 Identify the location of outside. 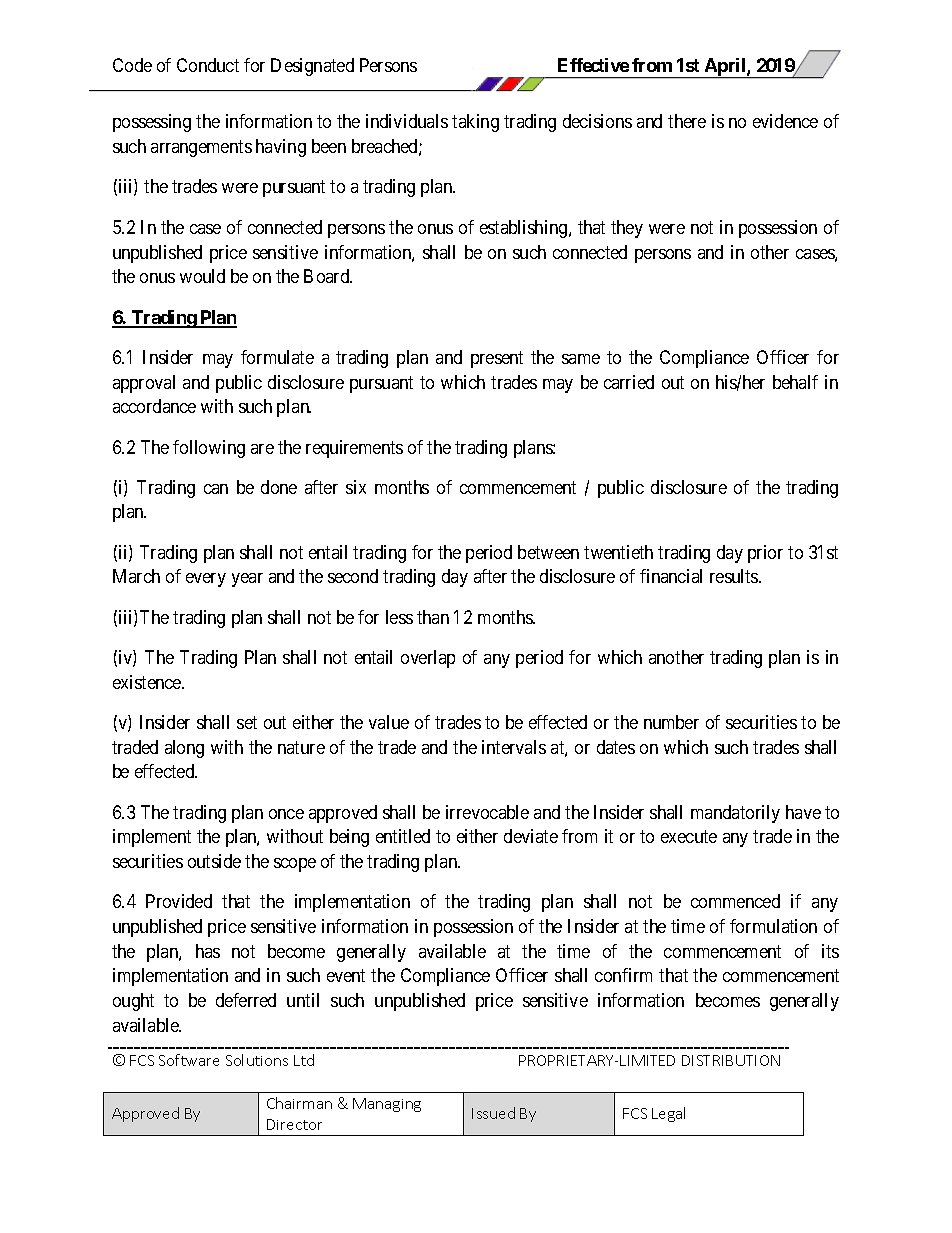
(214, 861).
